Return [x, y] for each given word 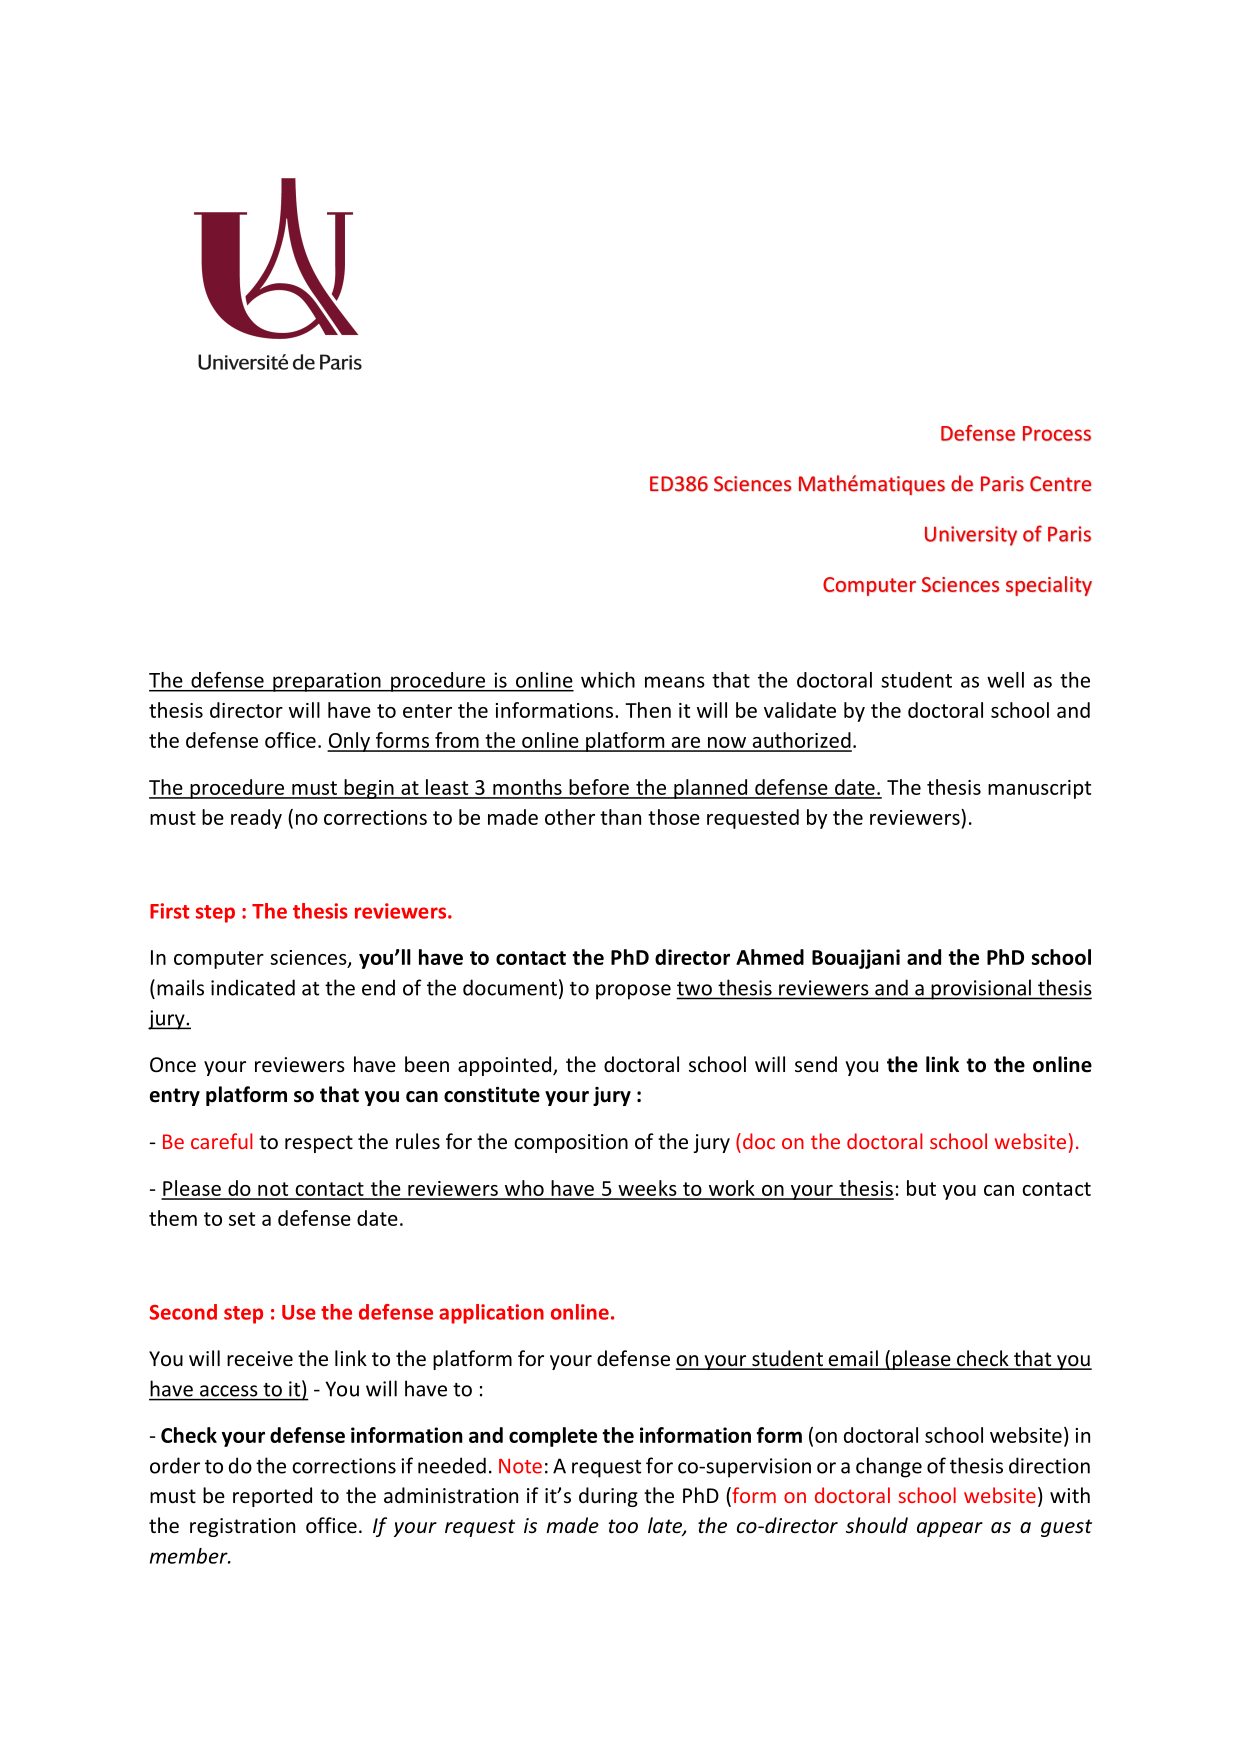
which [608, 680]
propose [633, 992]
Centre [1061, 484]
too [623, 1526]
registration [242, 1527]
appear [950, 1529]
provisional [981, 989]
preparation [327, 682]
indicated [253, 987]
